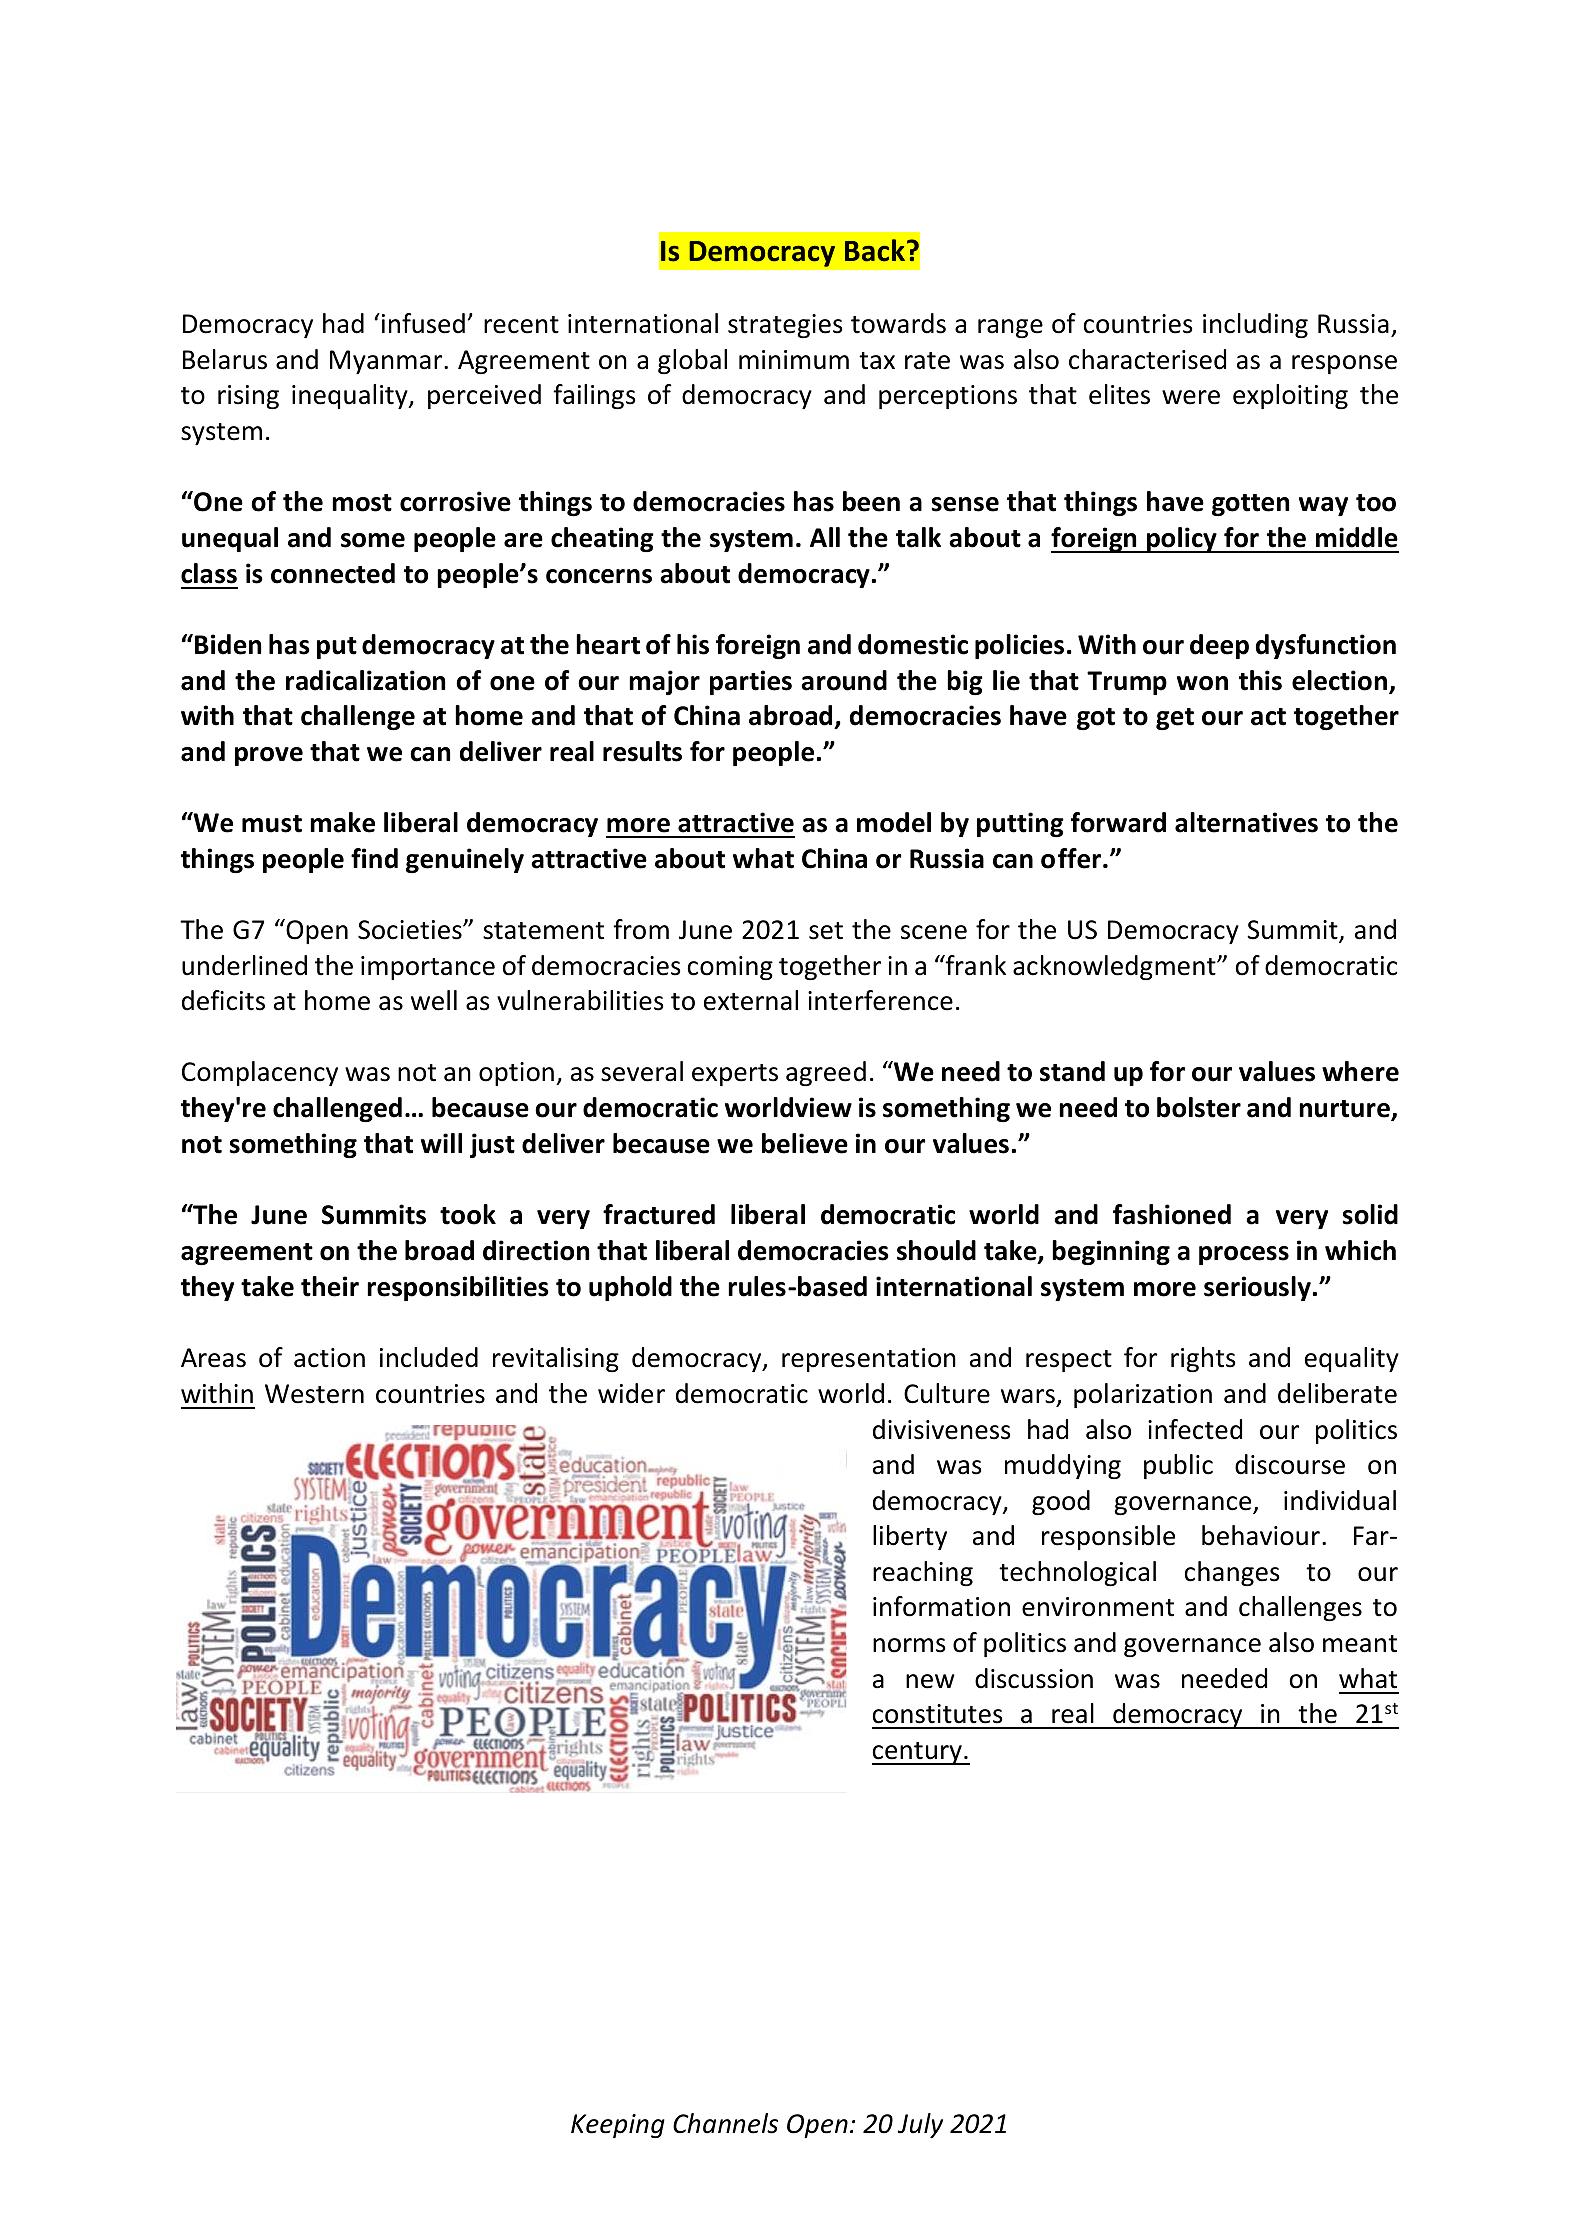  What do you see at coordinates (920, 2125) in the screenshot?
I see `July` at bounding box center [920, 2125].
